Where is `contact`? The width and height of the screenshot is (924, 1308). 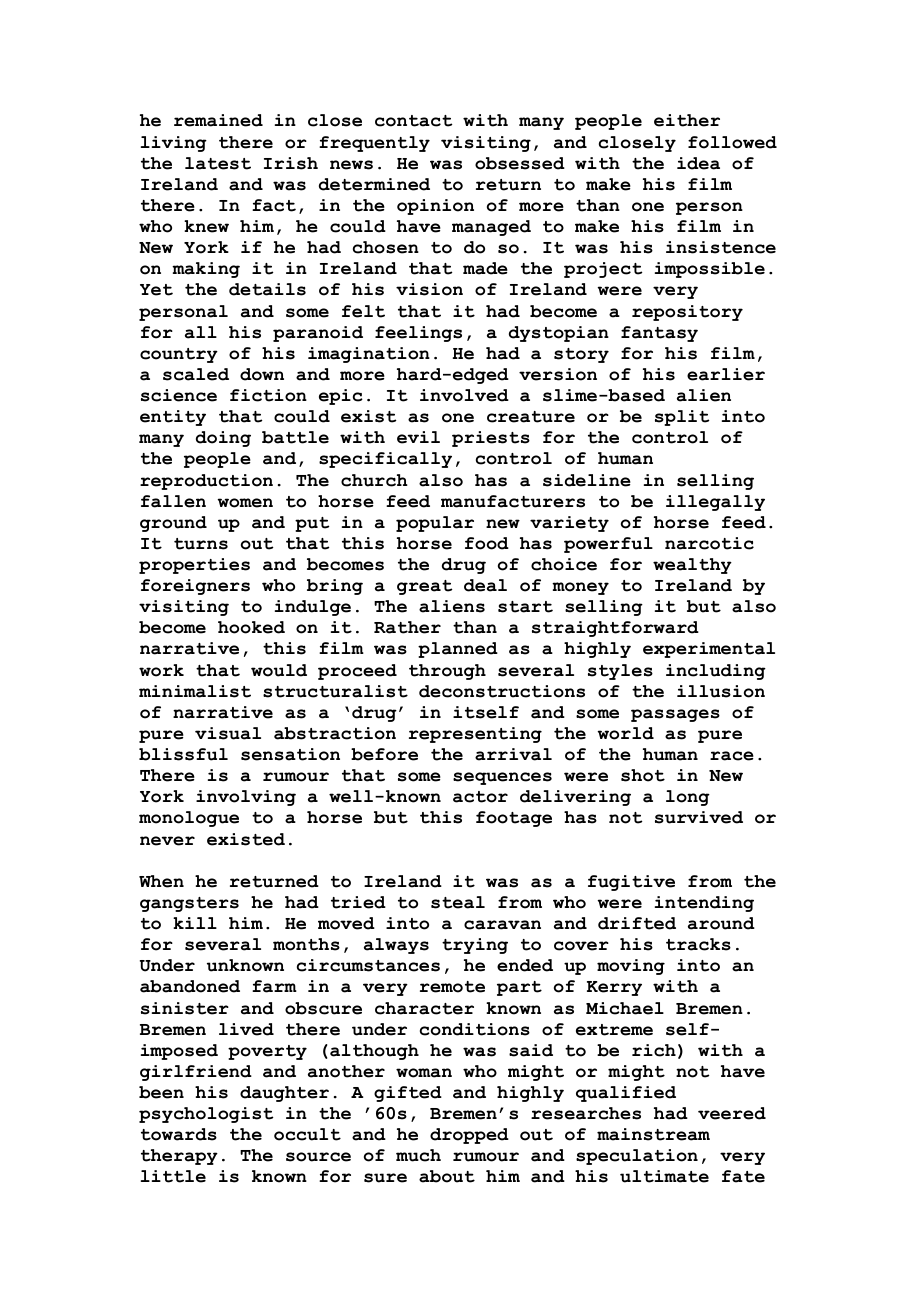 contact is located at coordinates (413, 121).
